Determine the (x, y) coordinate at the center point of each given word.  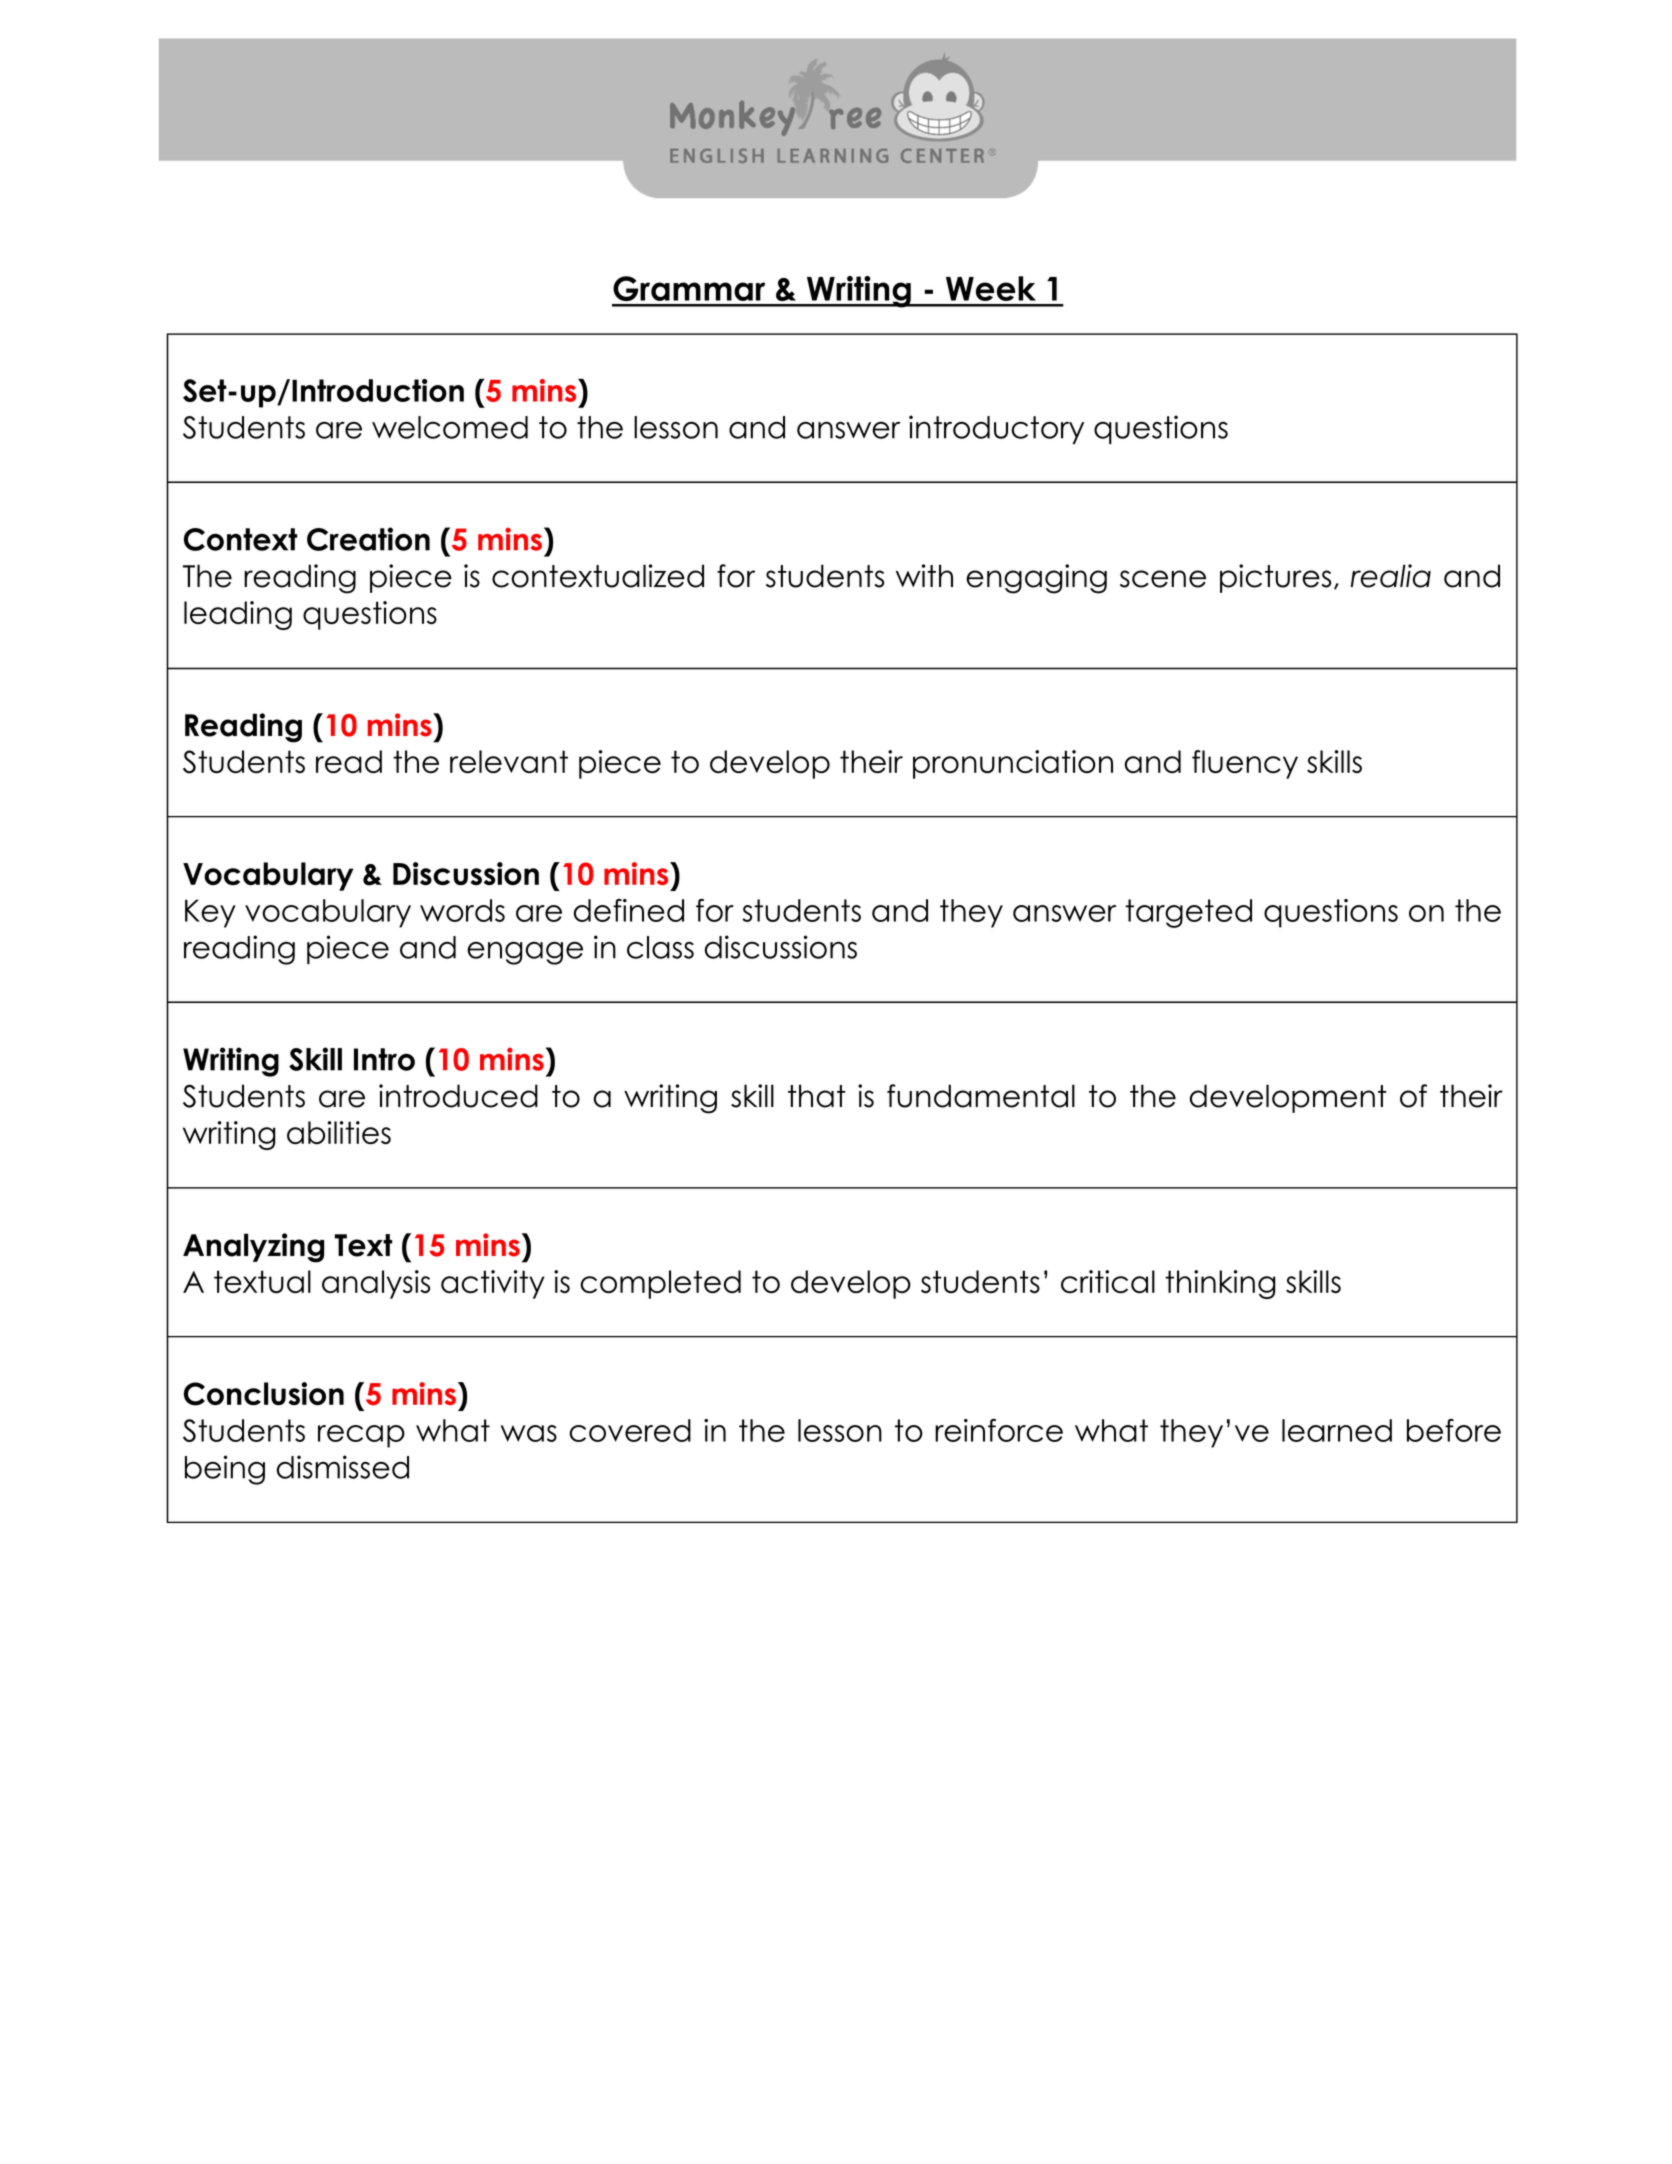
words (462, 910)
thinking (1220, 1284)
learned (1337, 1430)
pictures (1275, 578)
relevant (509, 761)
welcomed (450, 427)
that (817, 1096)
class (660, 947)
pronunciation (1013, 764)
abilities (339, 1132)
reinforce (999, 1430)
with (924, 575)
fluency (1245, 764)
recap (361, 1436)
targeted (1188, 913)
